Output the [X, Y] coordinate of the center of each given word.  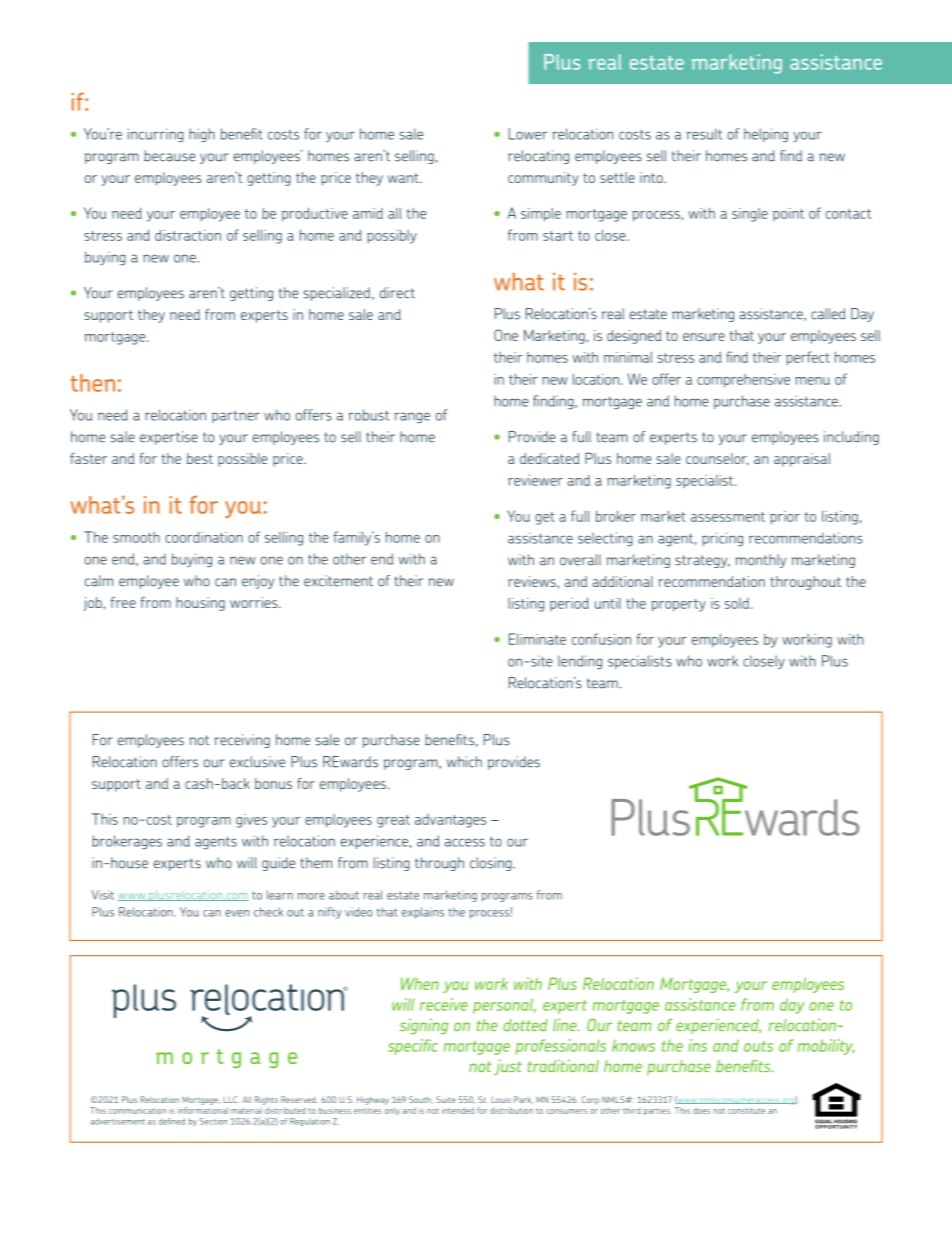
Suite [446, 1099]
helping [766, 135]
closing [492, 864]
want [404, 178]
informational [203, 1110]
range [412, 418]
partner [236, 417]
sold [738, 603]
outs [758, 1046]
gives [251, 821]
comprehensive [743, 381]
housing [200, 604]
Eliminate [537, 639]
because [169, 156]
